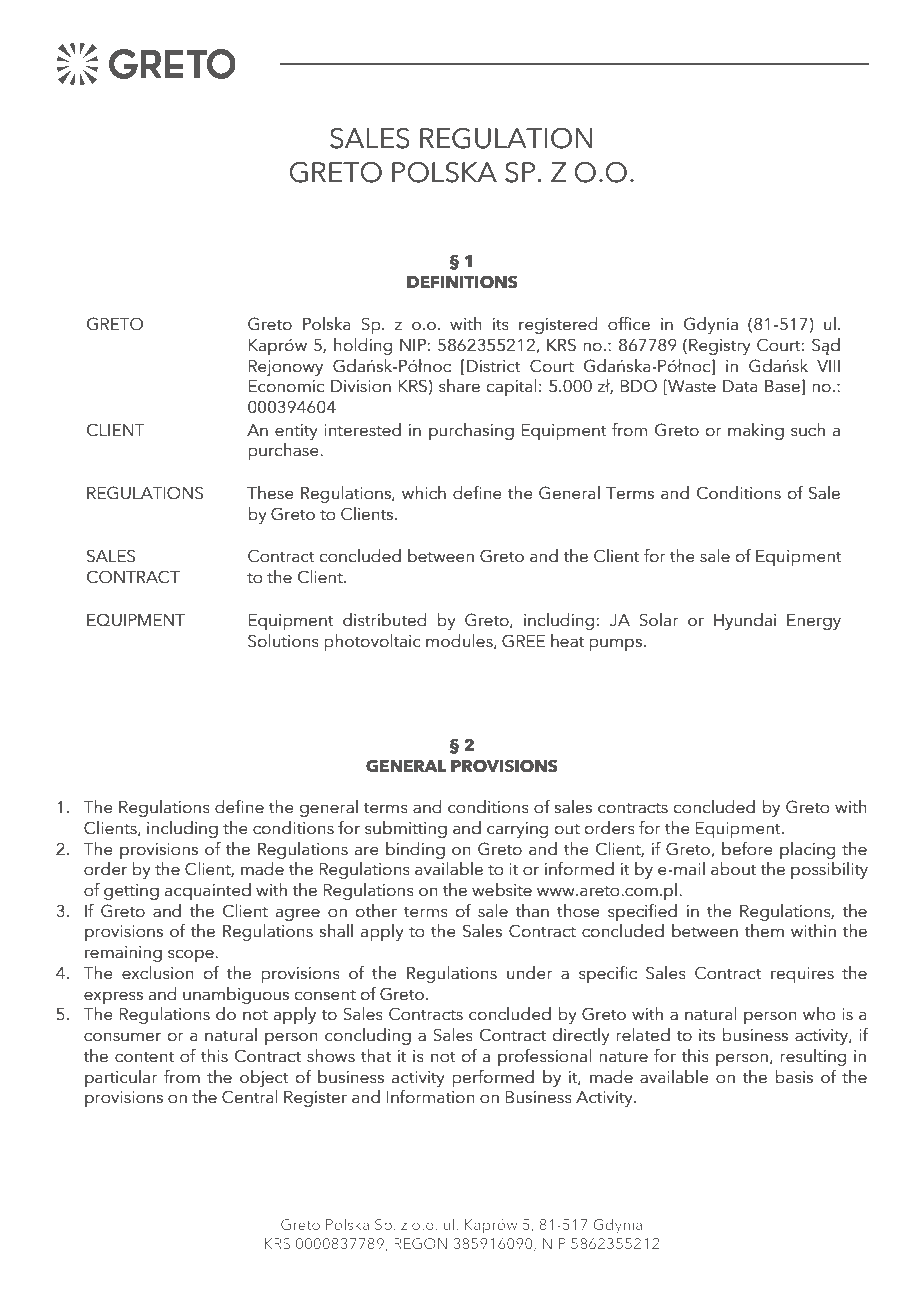  Describe the element at coordinates (286, 386) in the image. I see `Economic` at that location.
